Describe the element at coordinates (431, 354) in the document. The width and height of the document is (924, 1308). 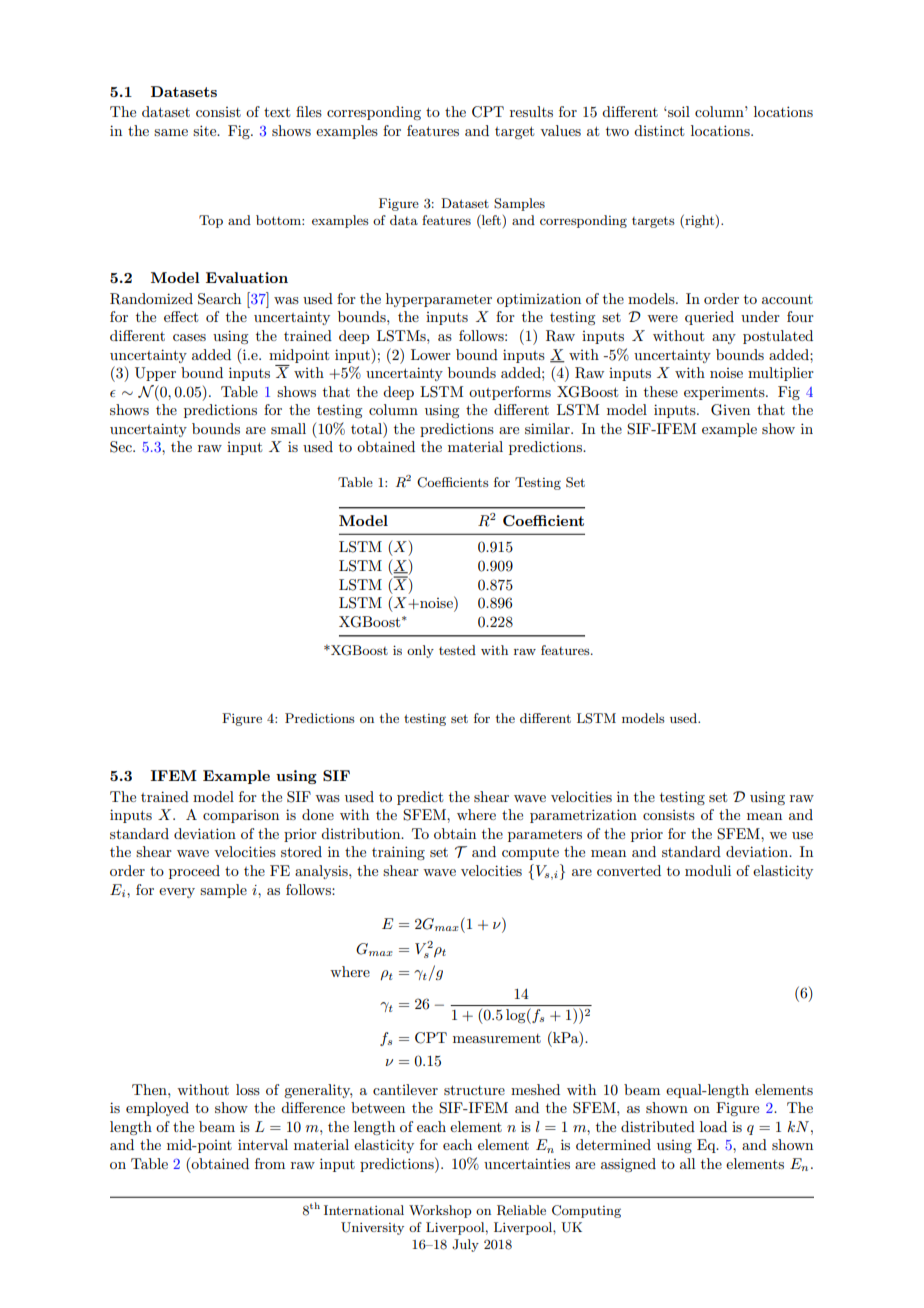
I see `Lower` at that location.
